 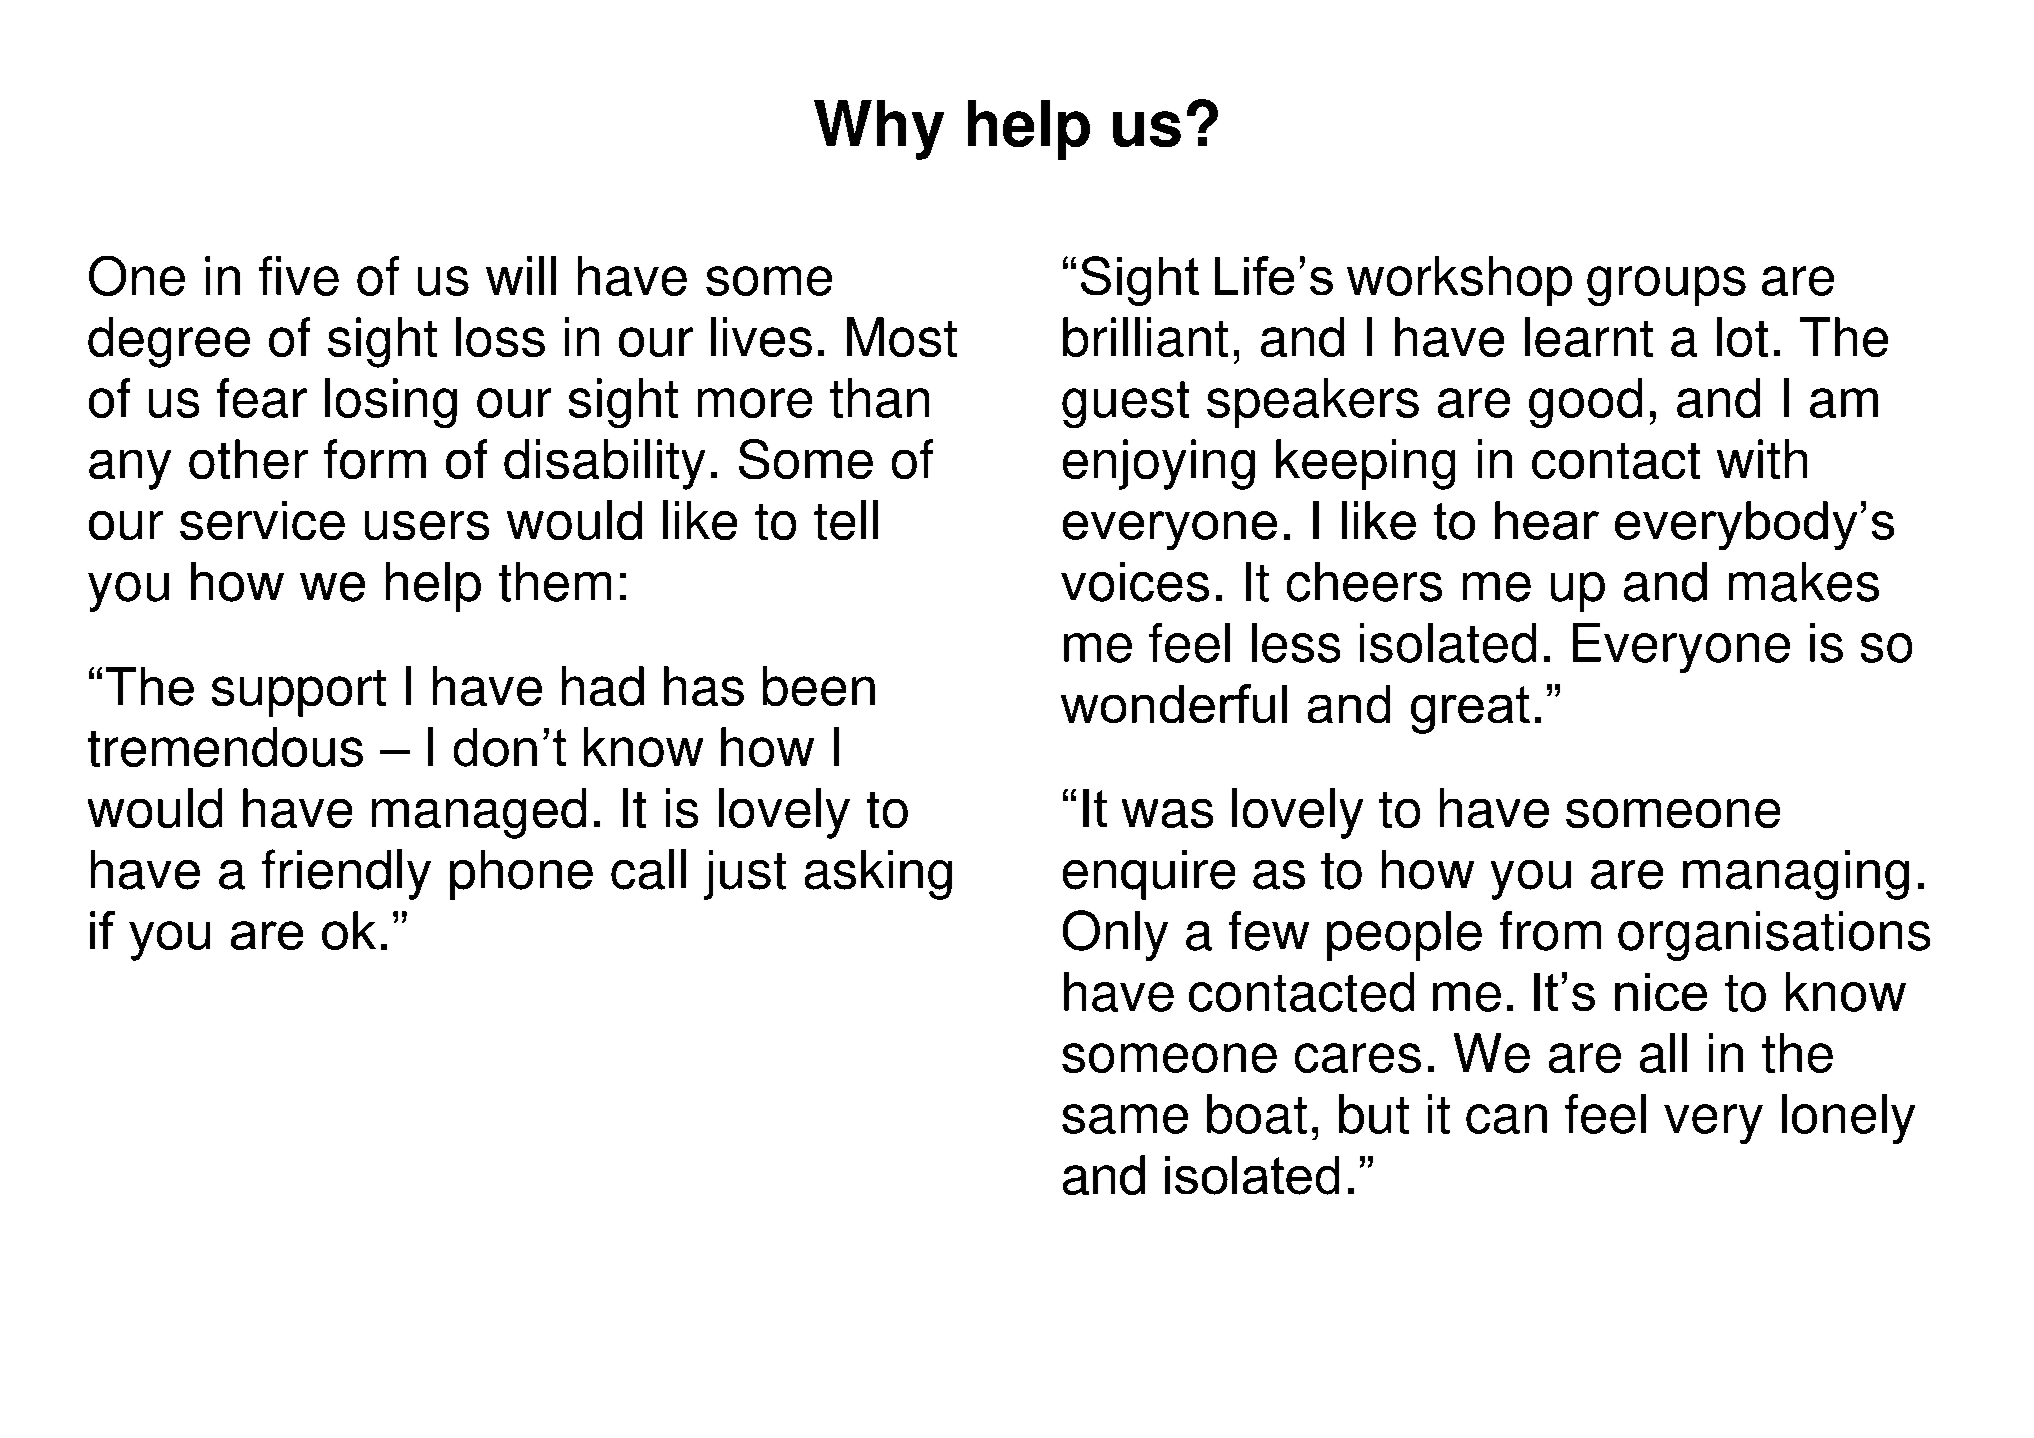 I want to click on groups, so click(x=1666, y=286).
